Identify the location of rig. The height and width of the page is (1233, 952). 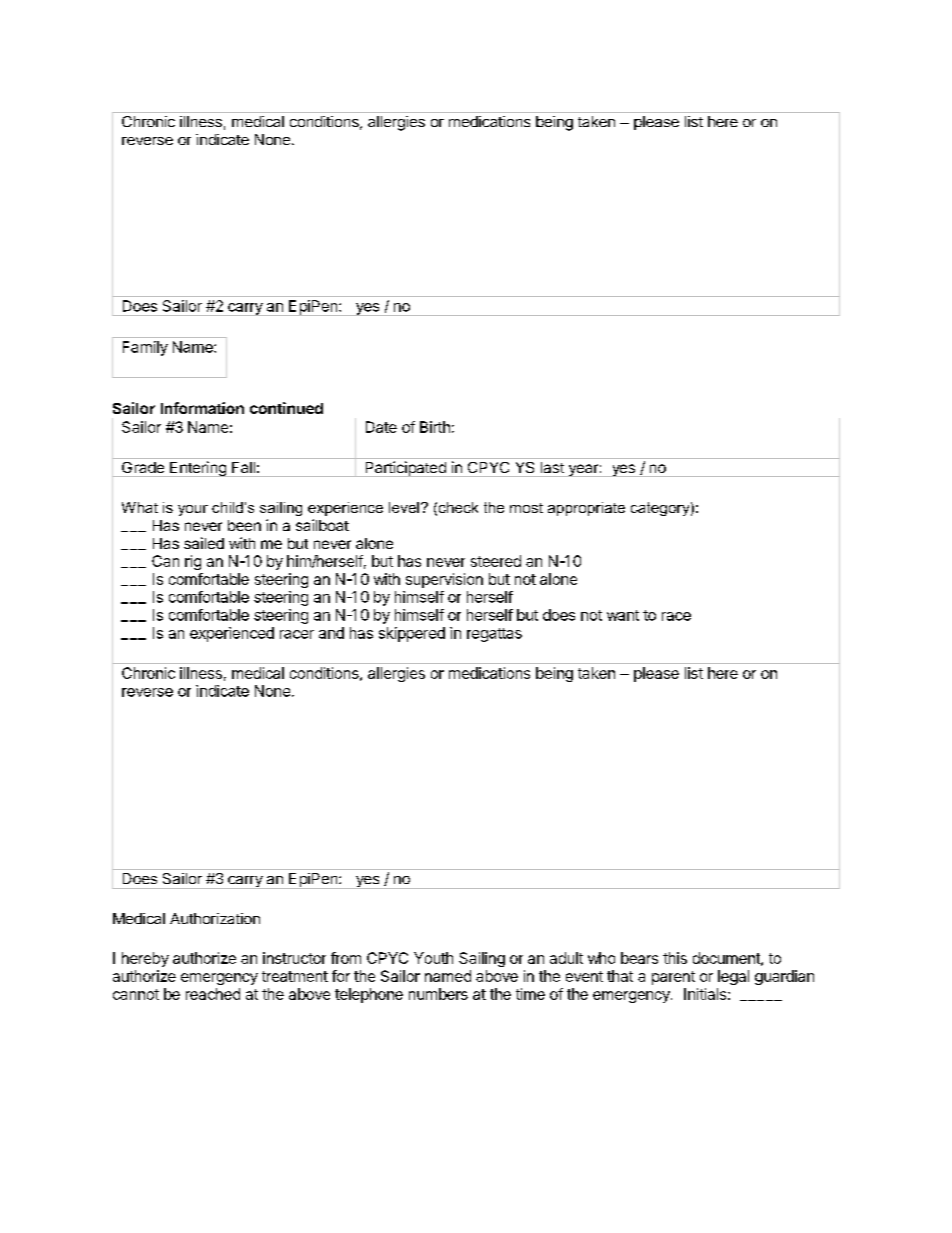
(193, 562).
